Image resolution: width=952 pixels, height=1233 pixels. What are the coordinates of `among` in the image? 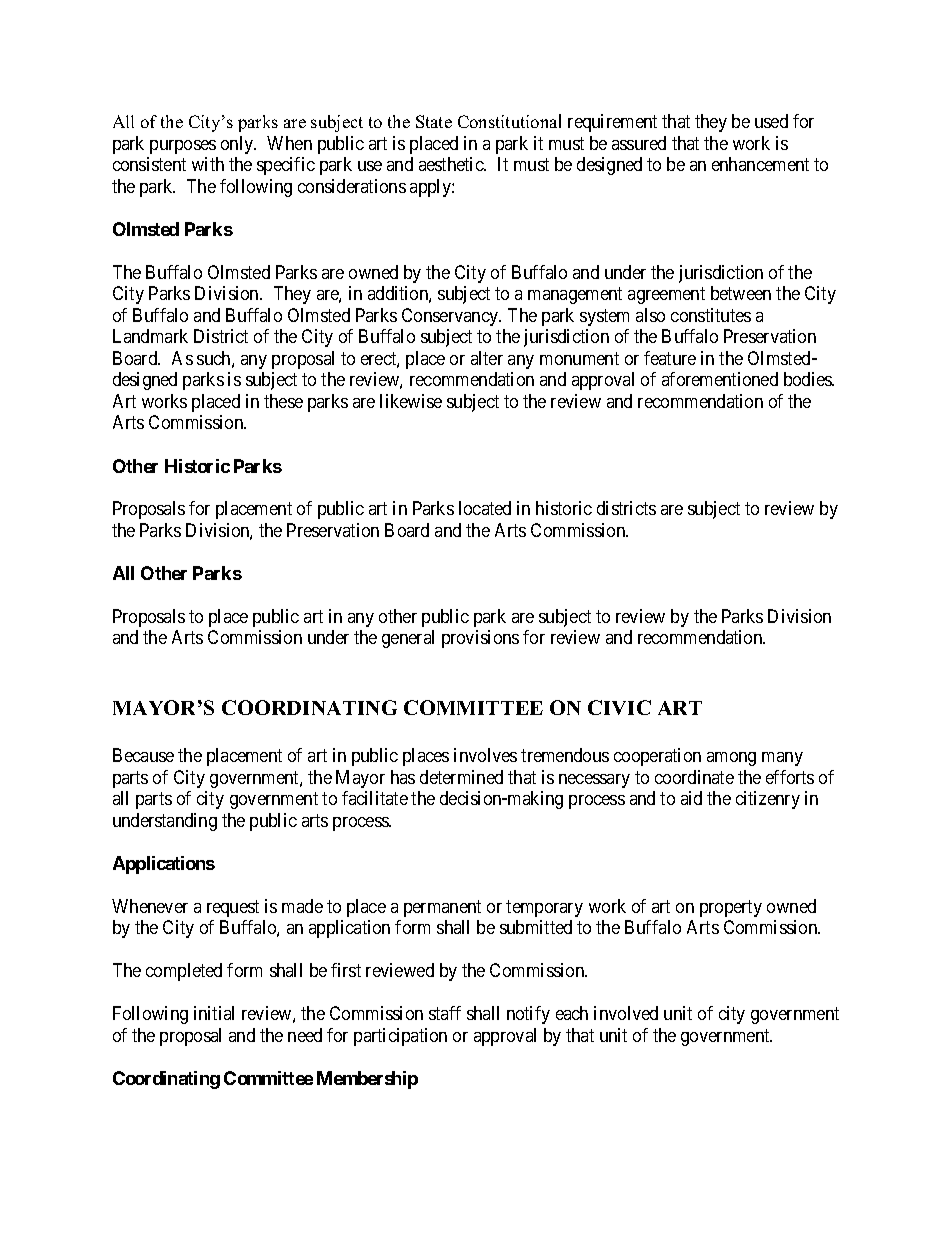 It's located at (731, 759).
